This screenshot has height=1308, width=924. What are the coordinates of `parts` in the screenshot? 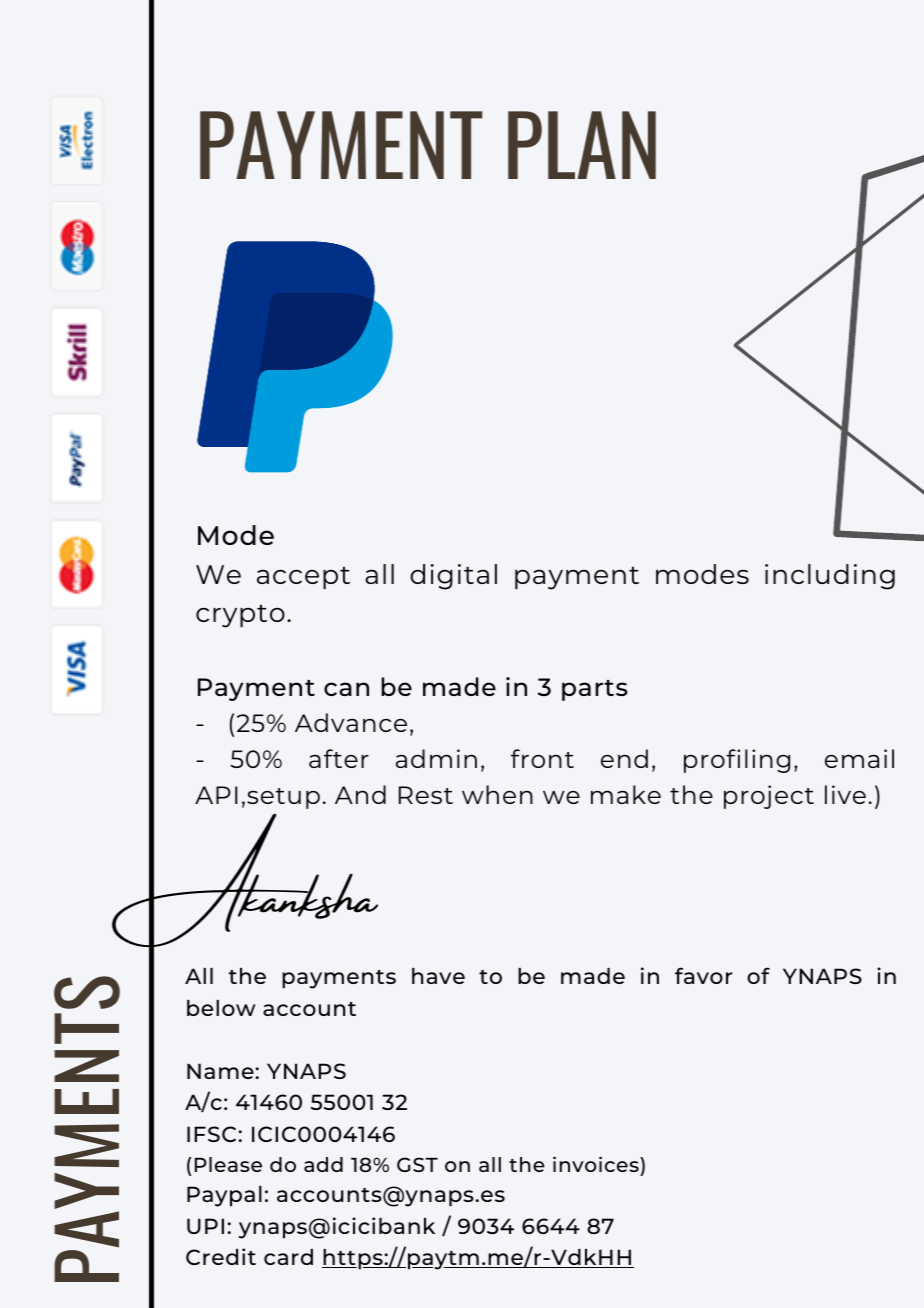 It's located at (595, 690).
